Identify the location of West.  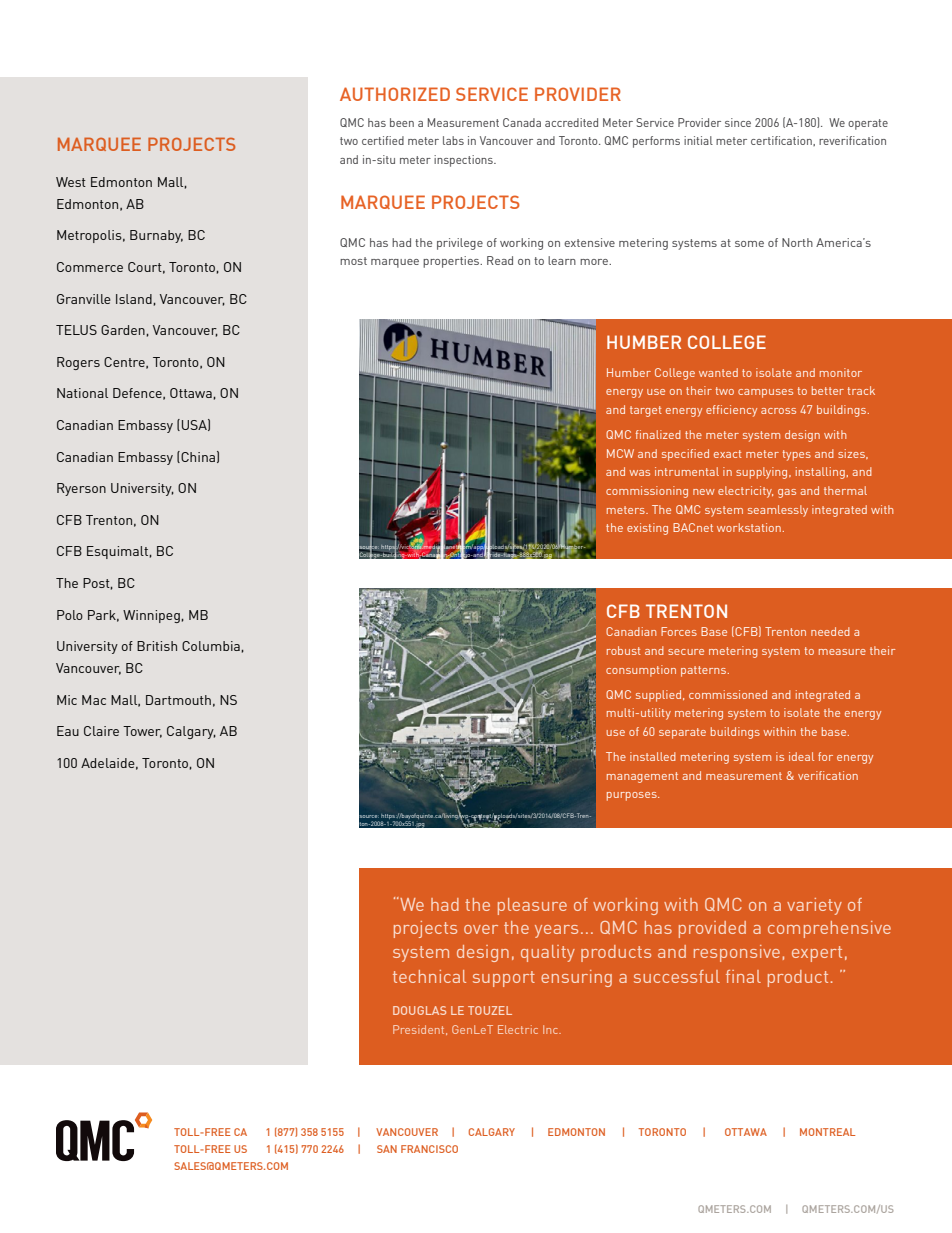
(71, 182).
